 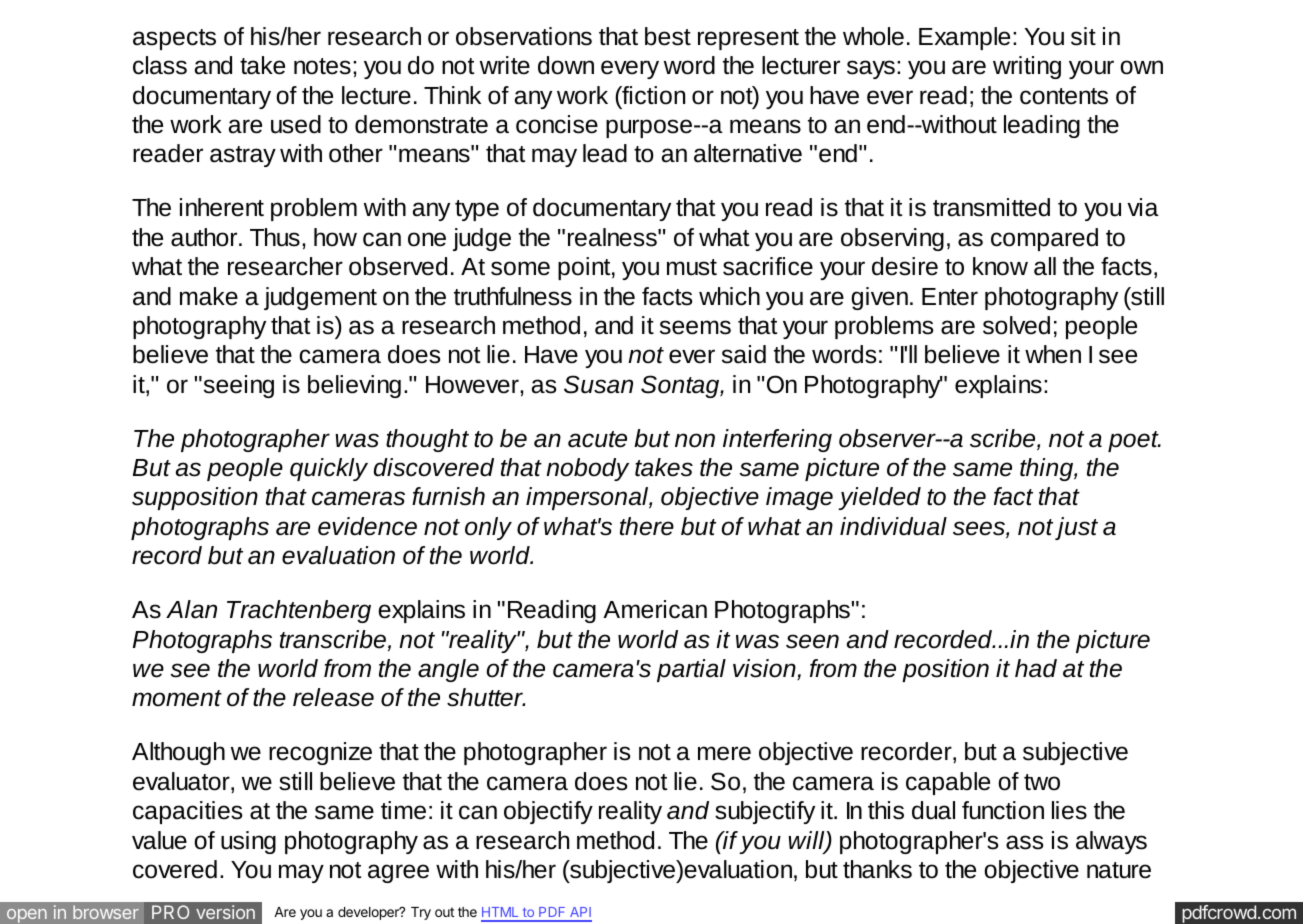 I want to click on point, so click(x=585, y=268).
